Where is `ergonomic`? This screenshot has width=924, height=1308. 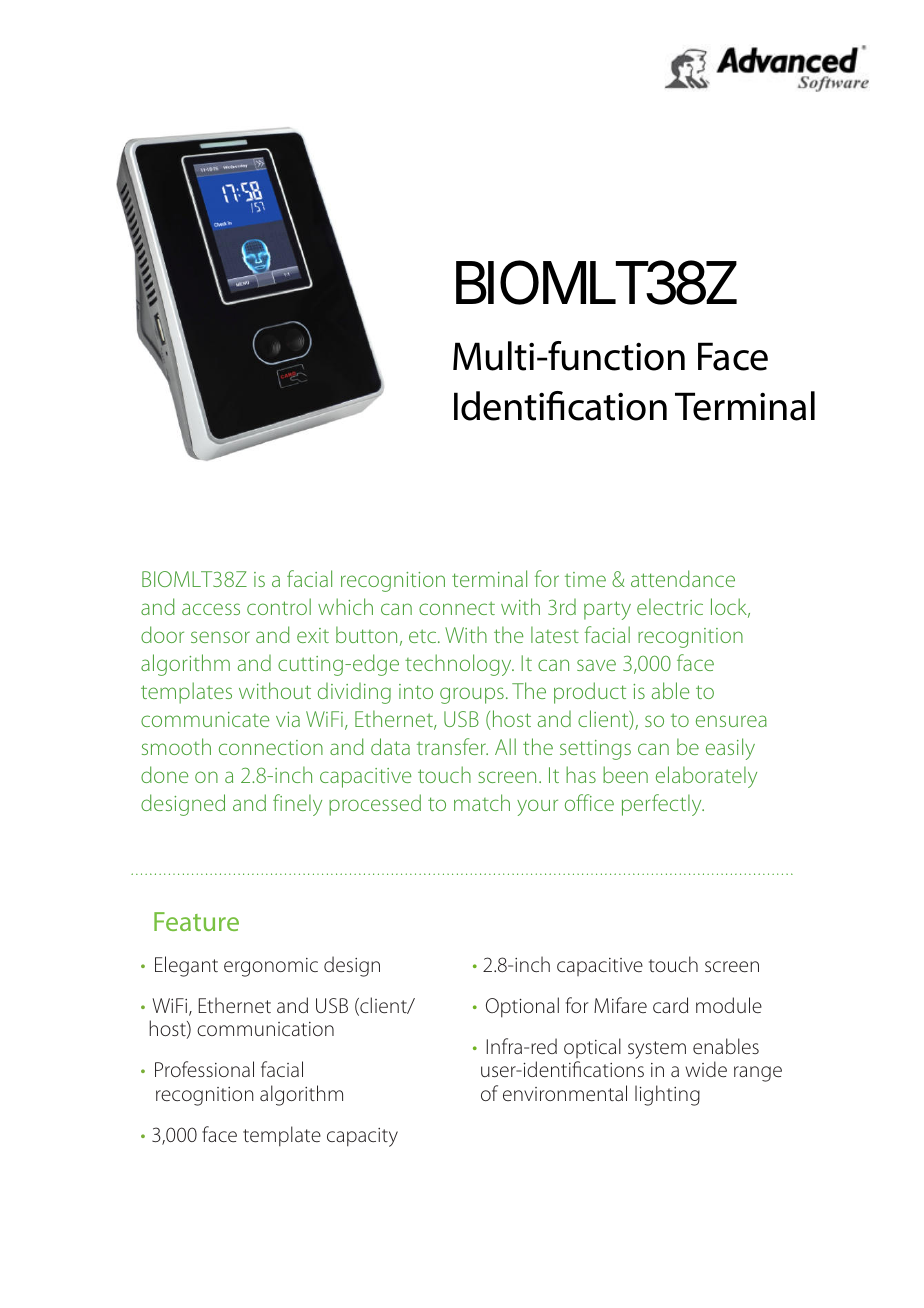 ergonomic is located at coordinates (271, 967).
